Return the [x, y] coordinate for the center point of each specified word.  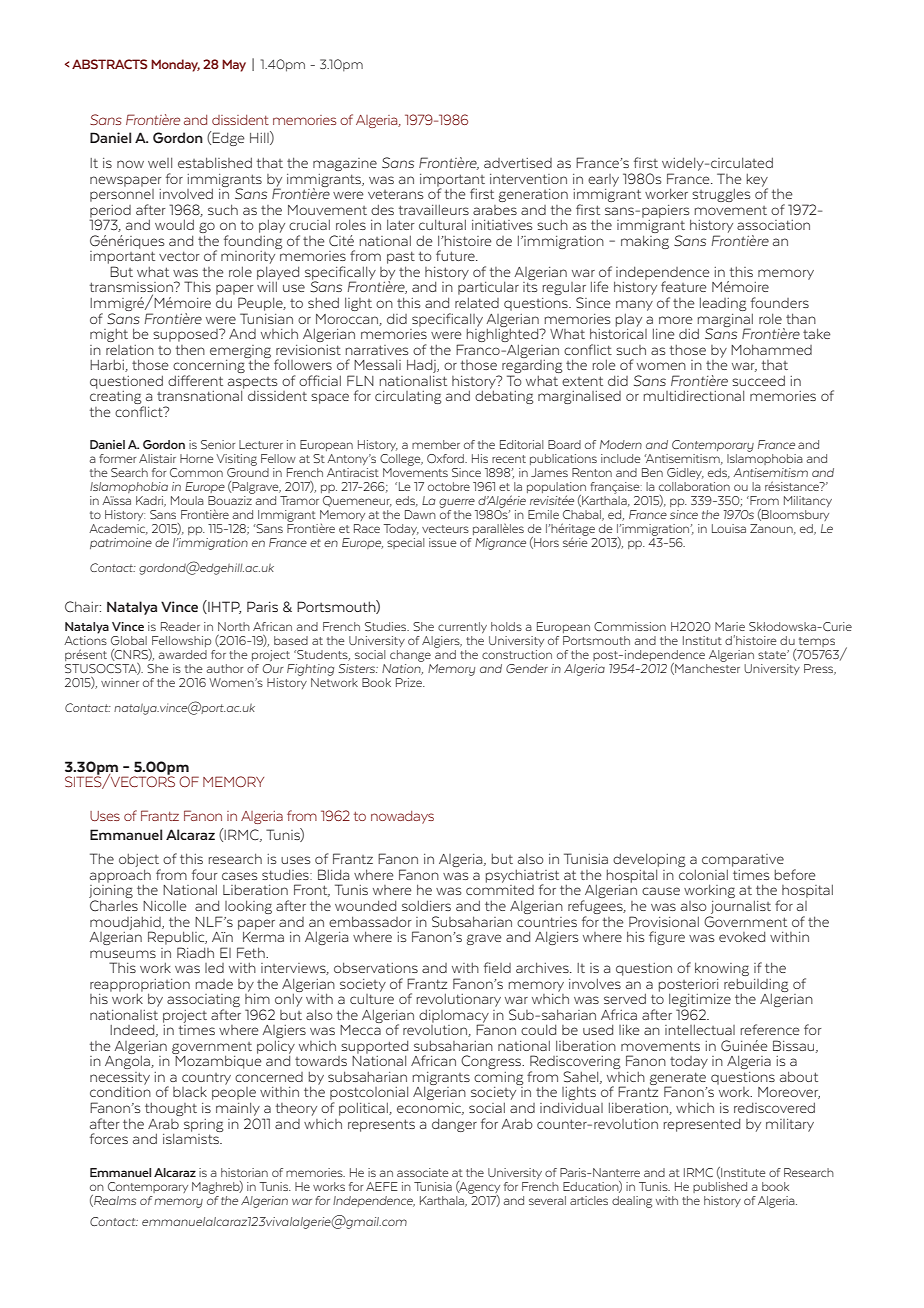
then [190, 350]
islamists [192, 1137]
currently [462, 627]
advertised [518, 163]
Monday [175, 65]
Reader [180, 626]
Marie [730, 626]
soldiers [426, 905]
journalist [741, 907]
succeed [758, 380]
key [757, 181]
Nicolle [164, 905]
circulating [408, 397]
